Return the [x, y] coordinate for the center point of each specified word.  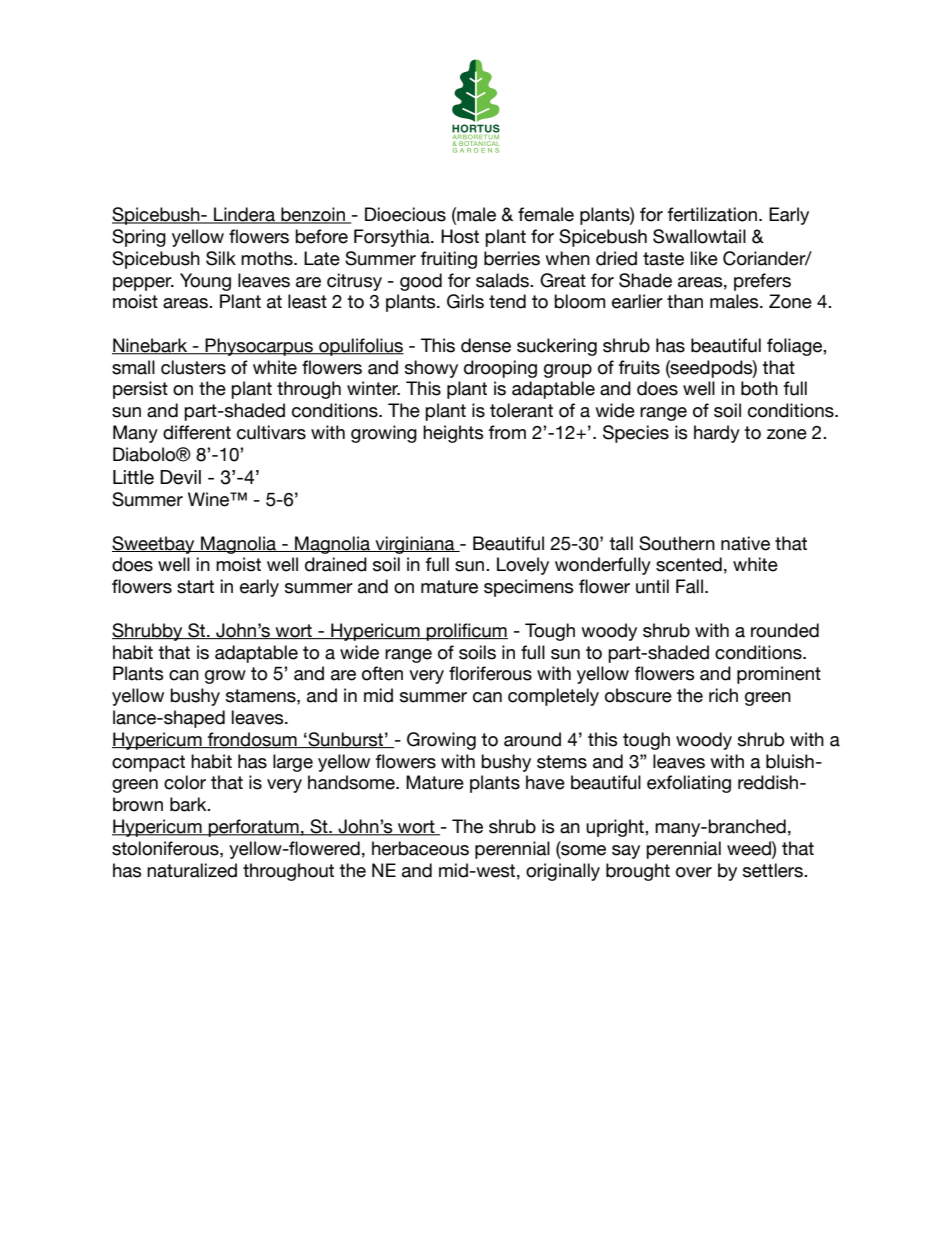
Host [460, 236]
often [382, 673]
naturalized [192, 870]
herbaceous [420, 848]
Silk [221, 258]
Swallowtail [699, 236]
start [195, 587]
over [694, 872]
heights [453, 434]
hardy [717, 434]
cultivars [271, 432]
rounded [785, 630]
